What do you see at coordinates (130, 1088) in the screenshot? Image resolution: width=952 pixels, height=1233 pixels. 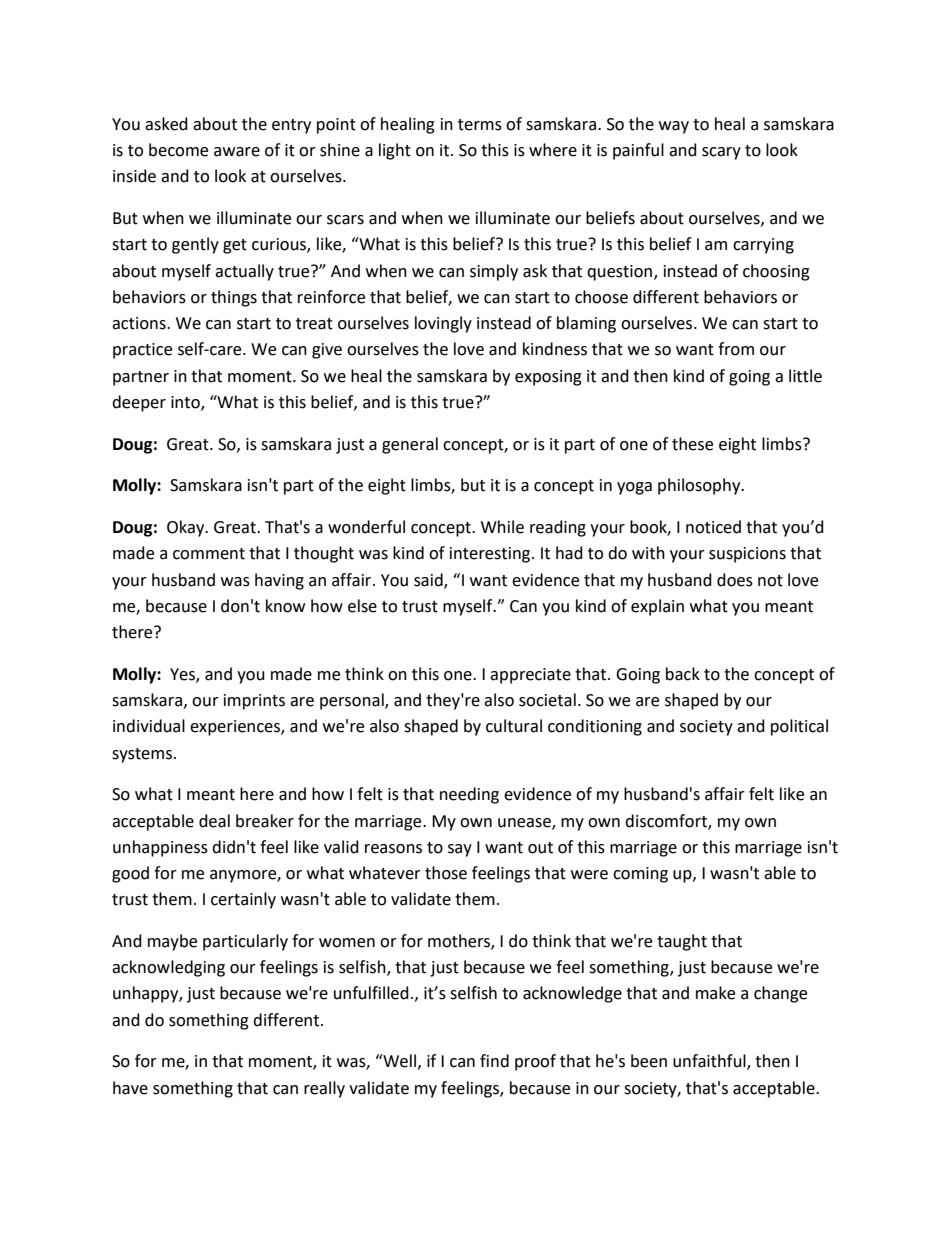 I see `have` at bounding box center [130, 1088].
